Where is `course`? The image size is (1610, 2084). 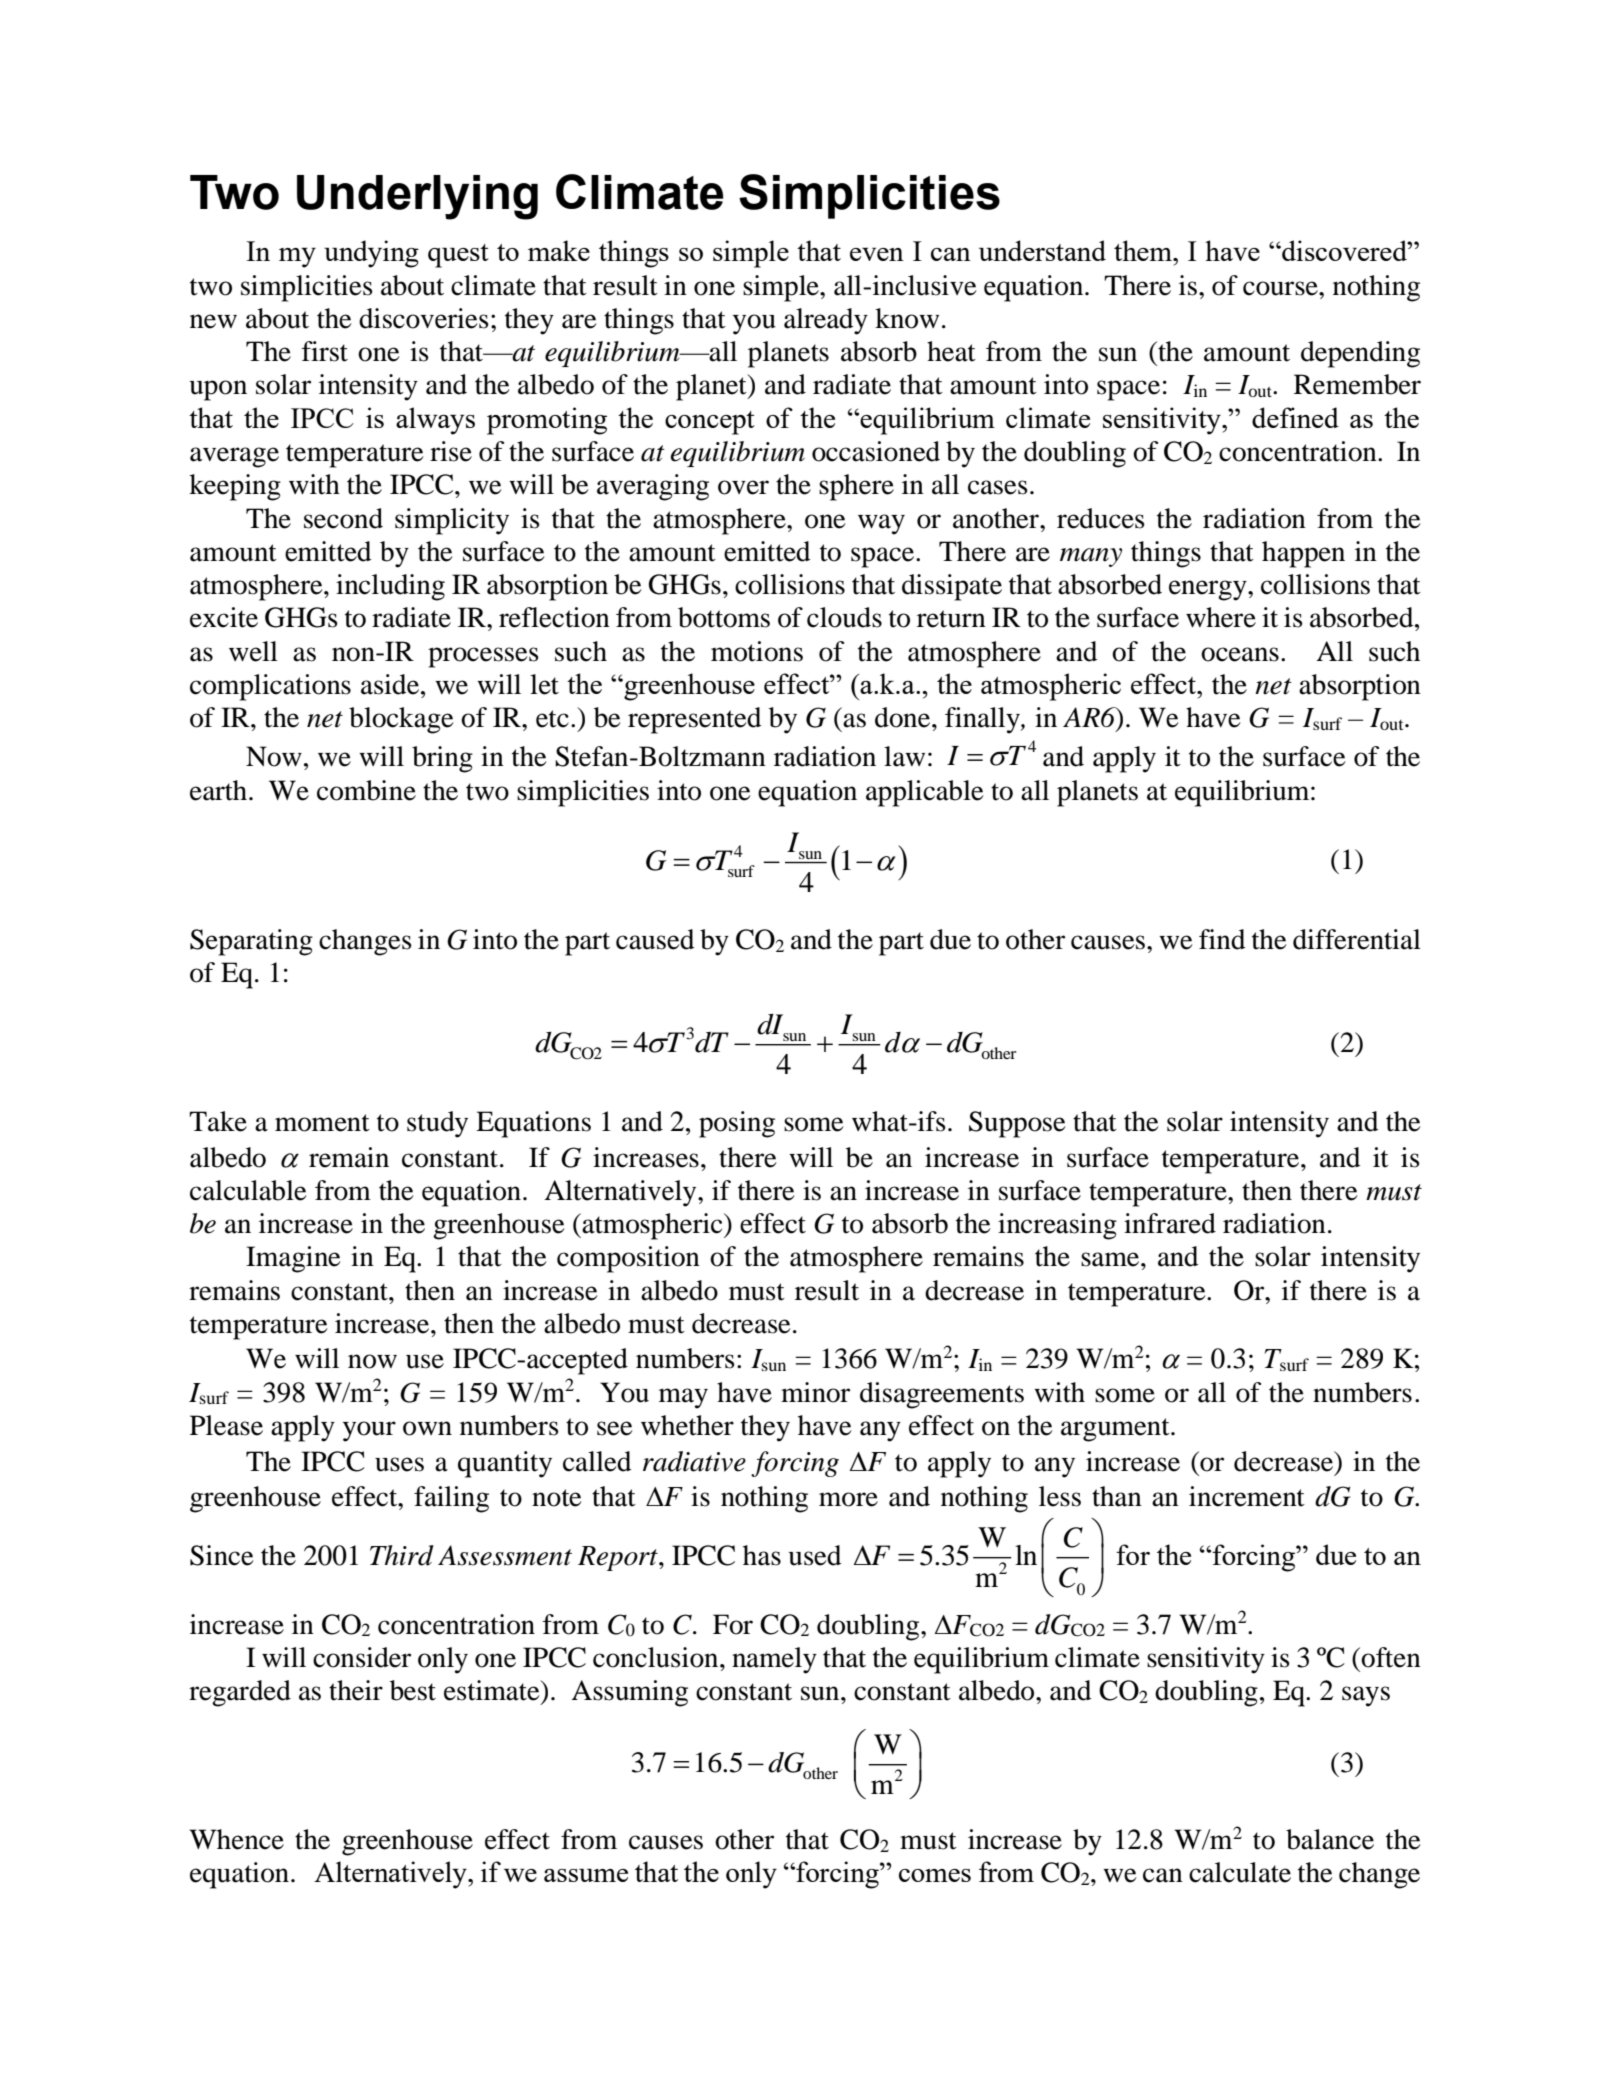
course is located at coordinates (1281, 288).
